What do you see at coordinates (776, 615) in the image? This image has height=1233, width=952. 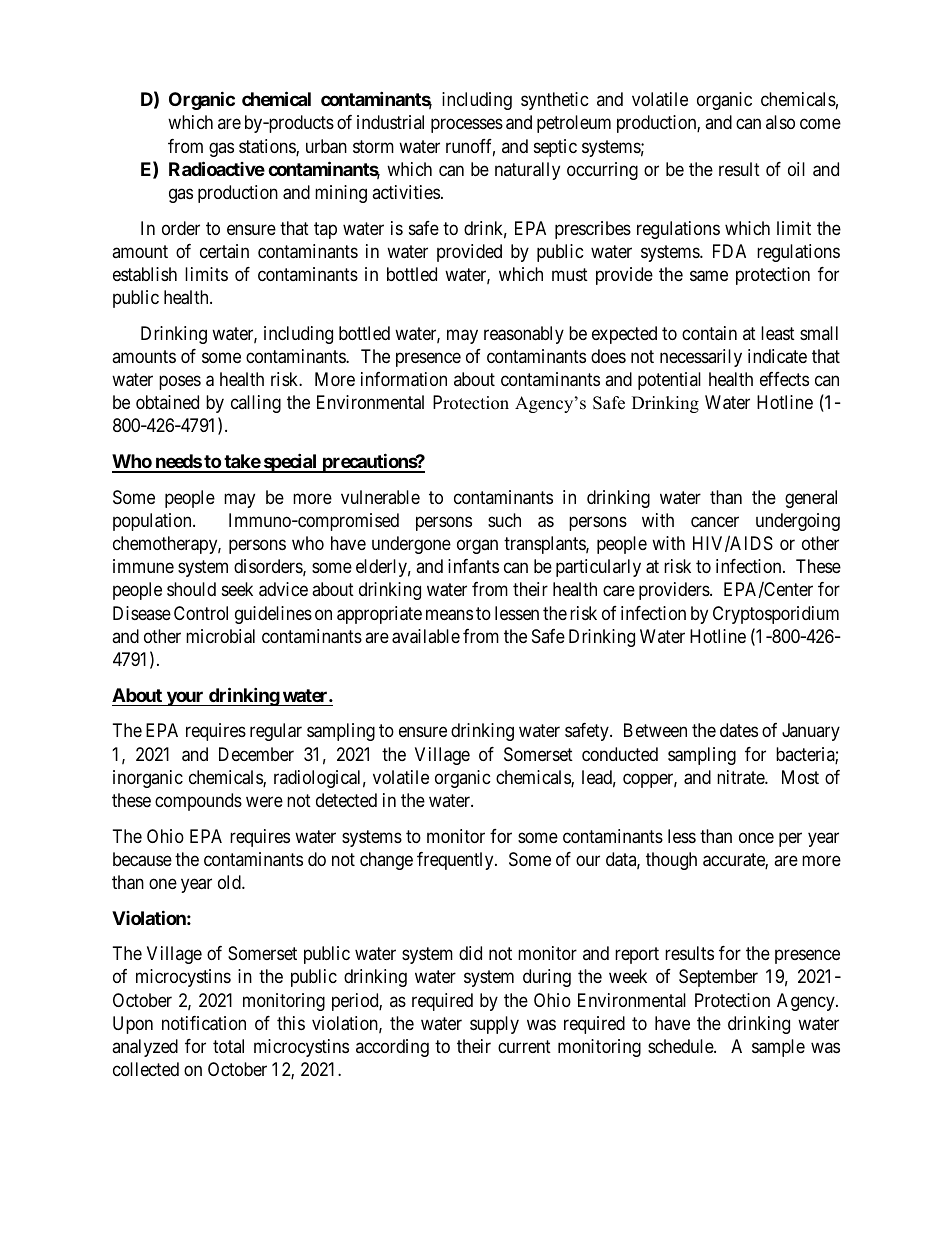 I see `Cryptosporidium` at bounding box center [776, 615].
